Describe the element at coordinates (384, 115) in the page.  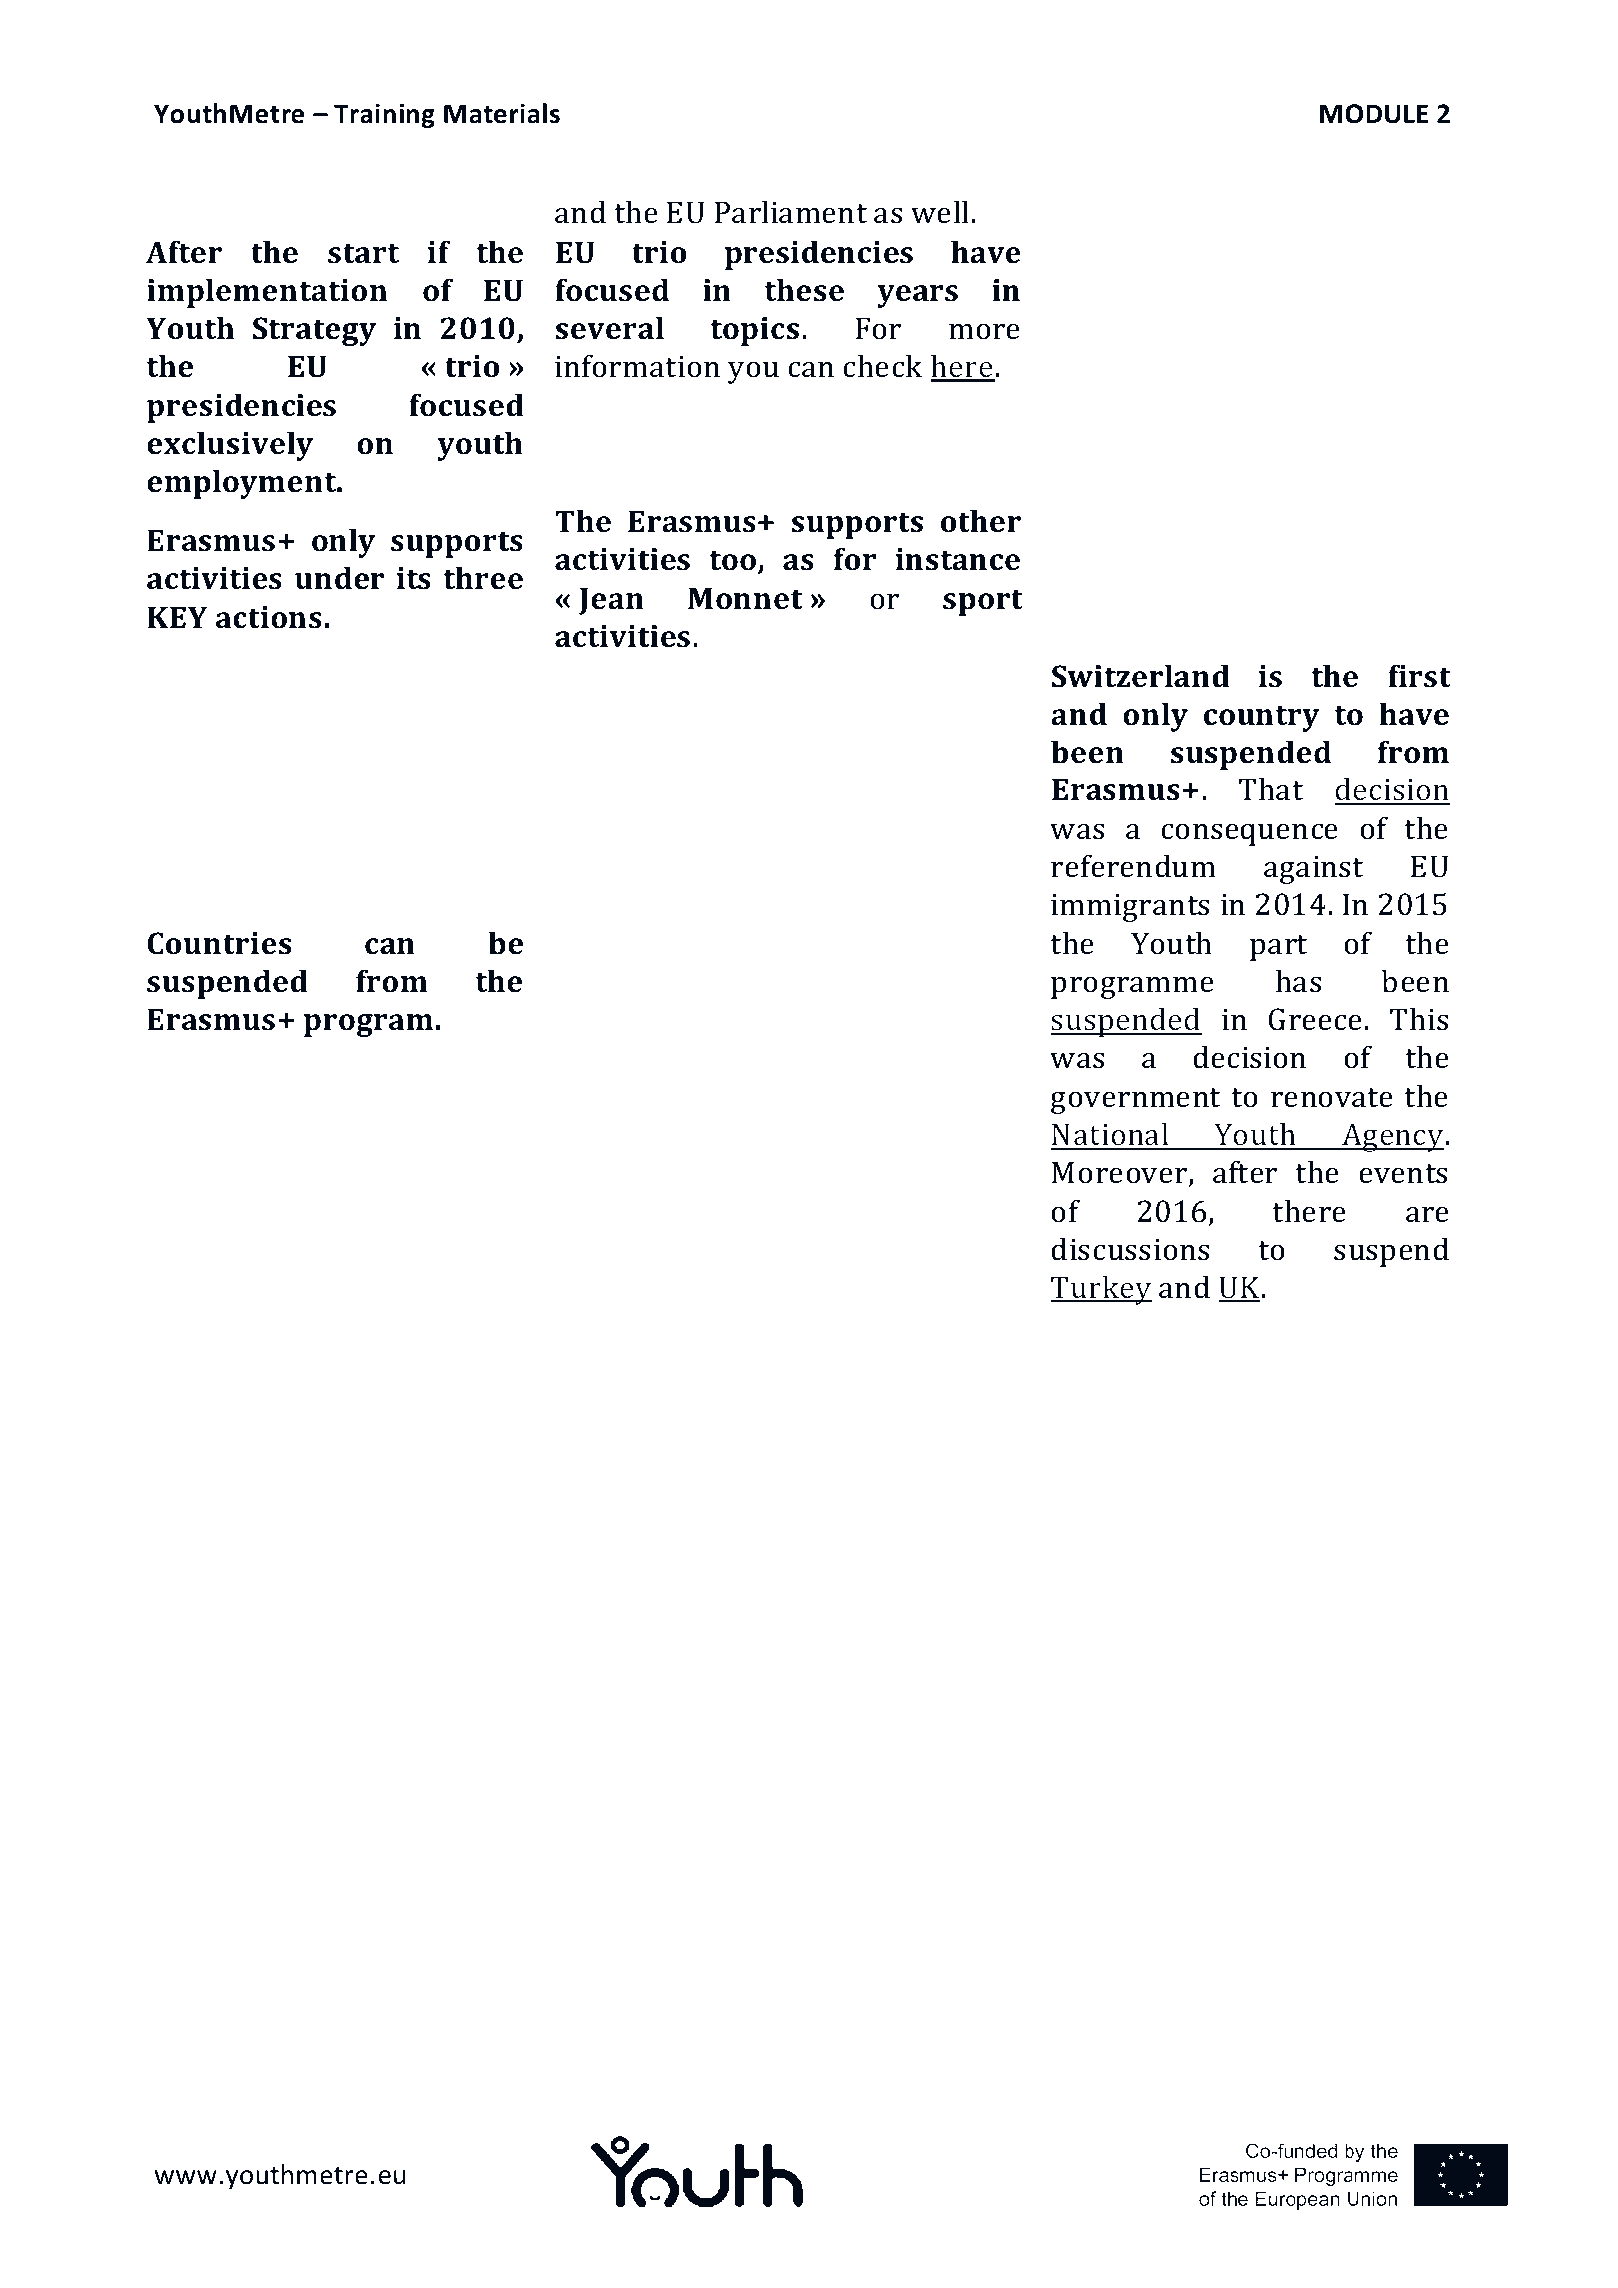
I see `Training` at that location.
